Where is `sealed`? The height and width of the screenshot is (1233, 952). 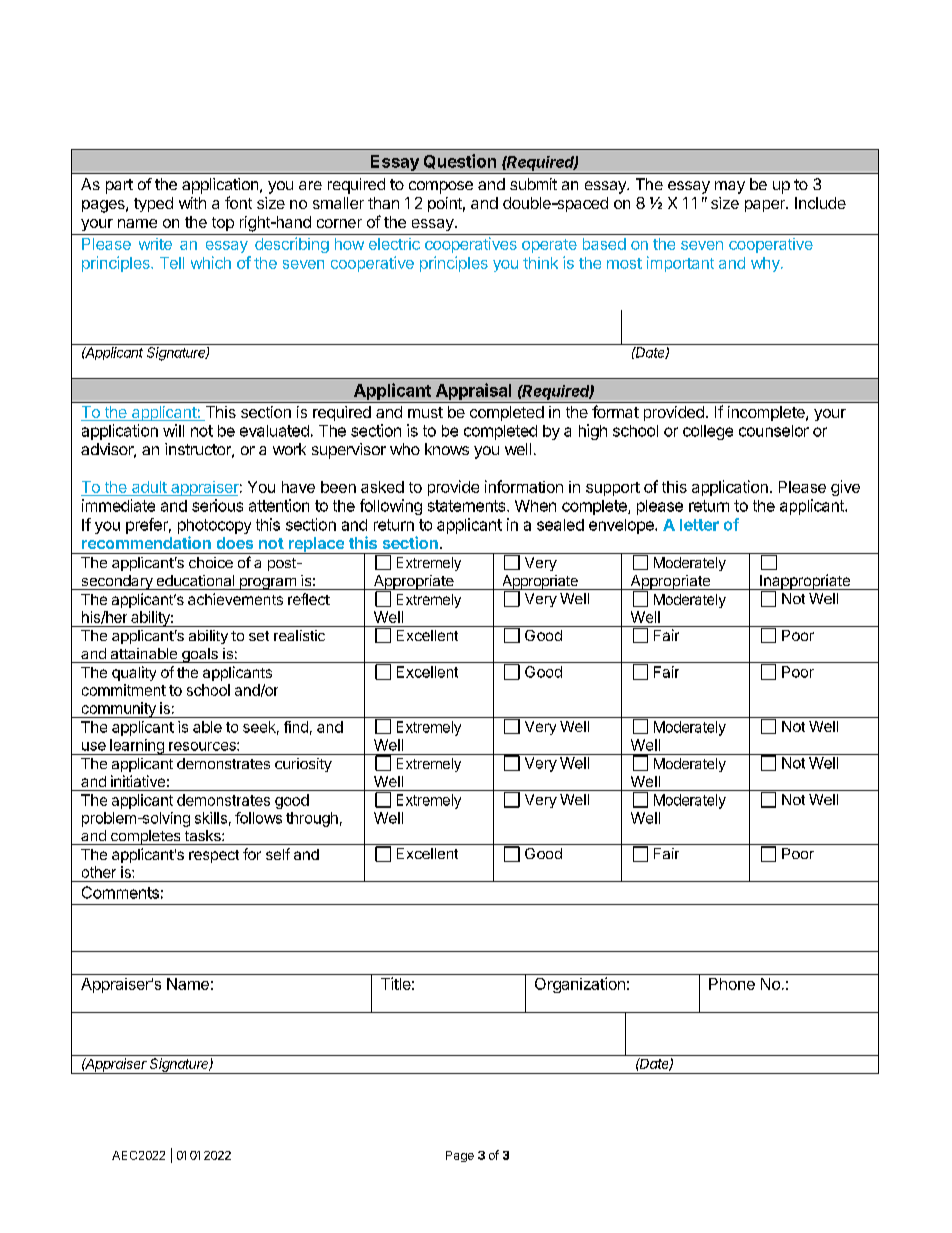 sealed is located at coordinates (560, 525).
